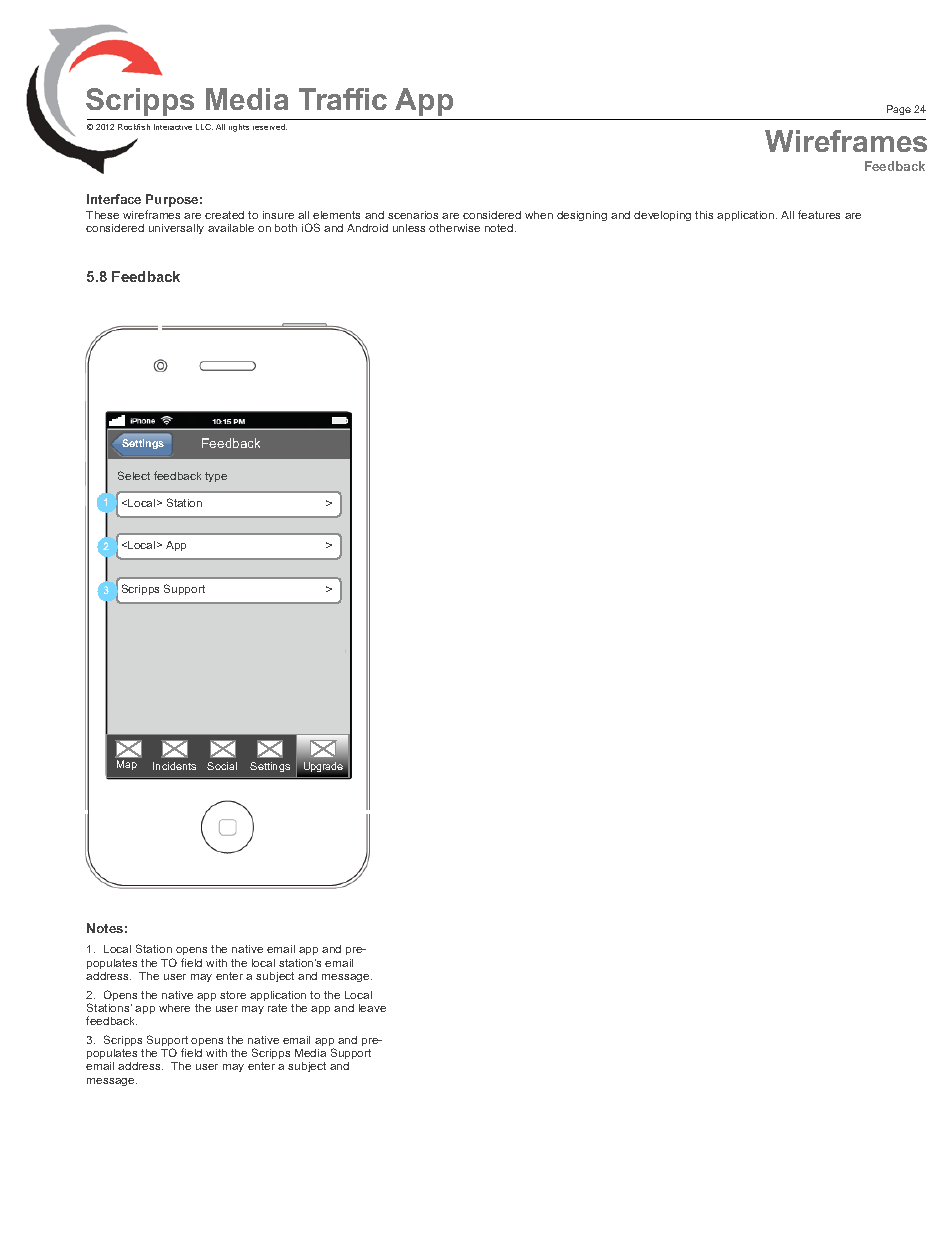 The width and height of the screenshot is (952, 1233). Describe the element at coordinates (500, 228) in the screenshot. I see `noted` at that location.
